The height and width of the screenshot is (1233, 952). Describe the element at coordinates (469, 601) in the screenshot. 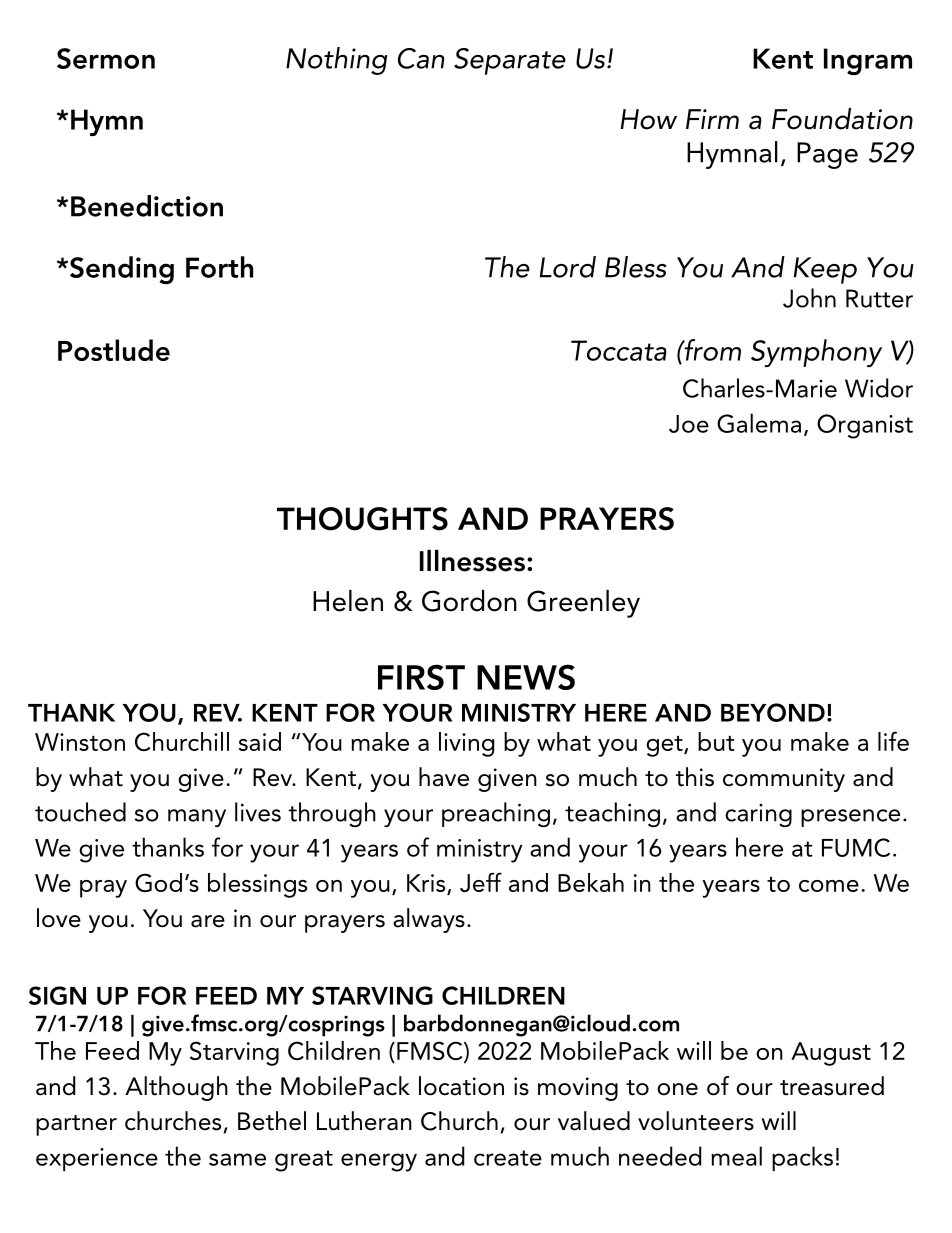

I see `Gordon` at that location.
